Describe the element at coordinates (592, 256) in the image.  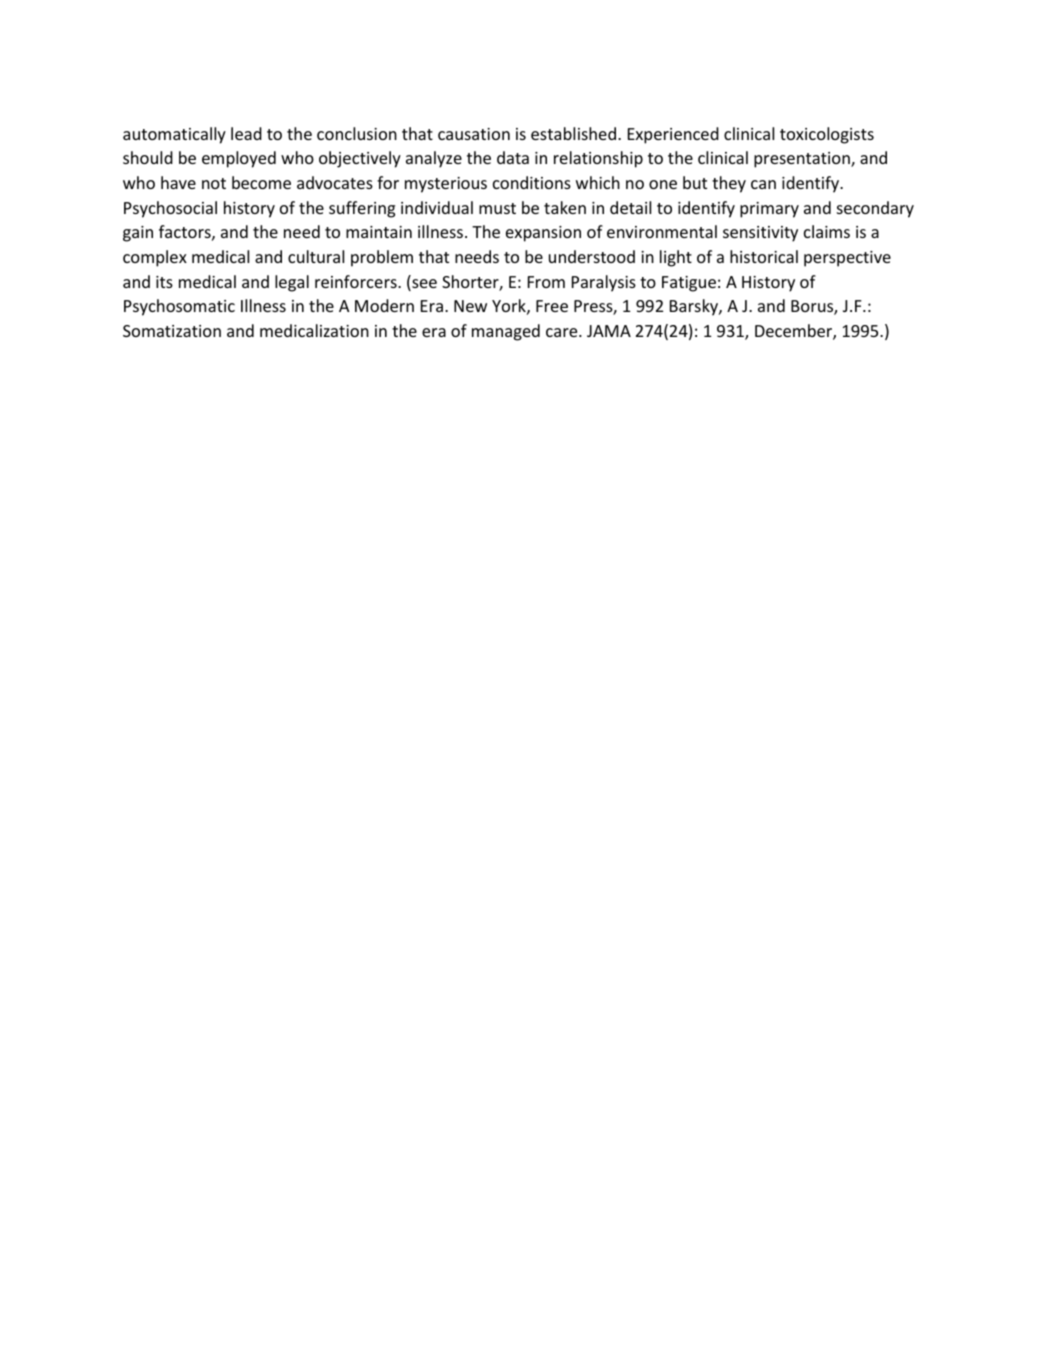
I see `understood` at that location.
